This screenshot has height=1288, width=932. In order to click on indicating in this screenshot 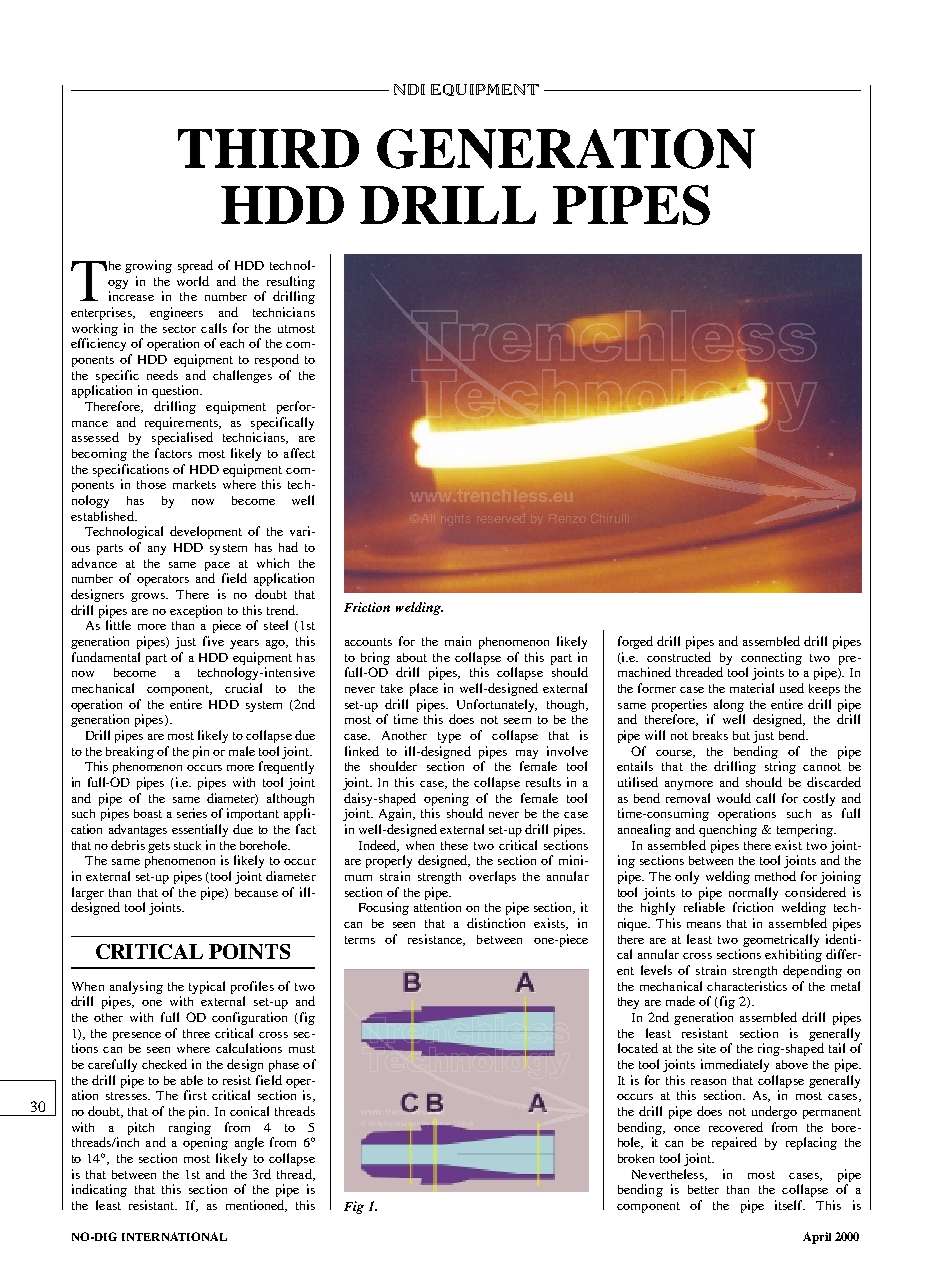, I will do `click(99, 1190)`.
